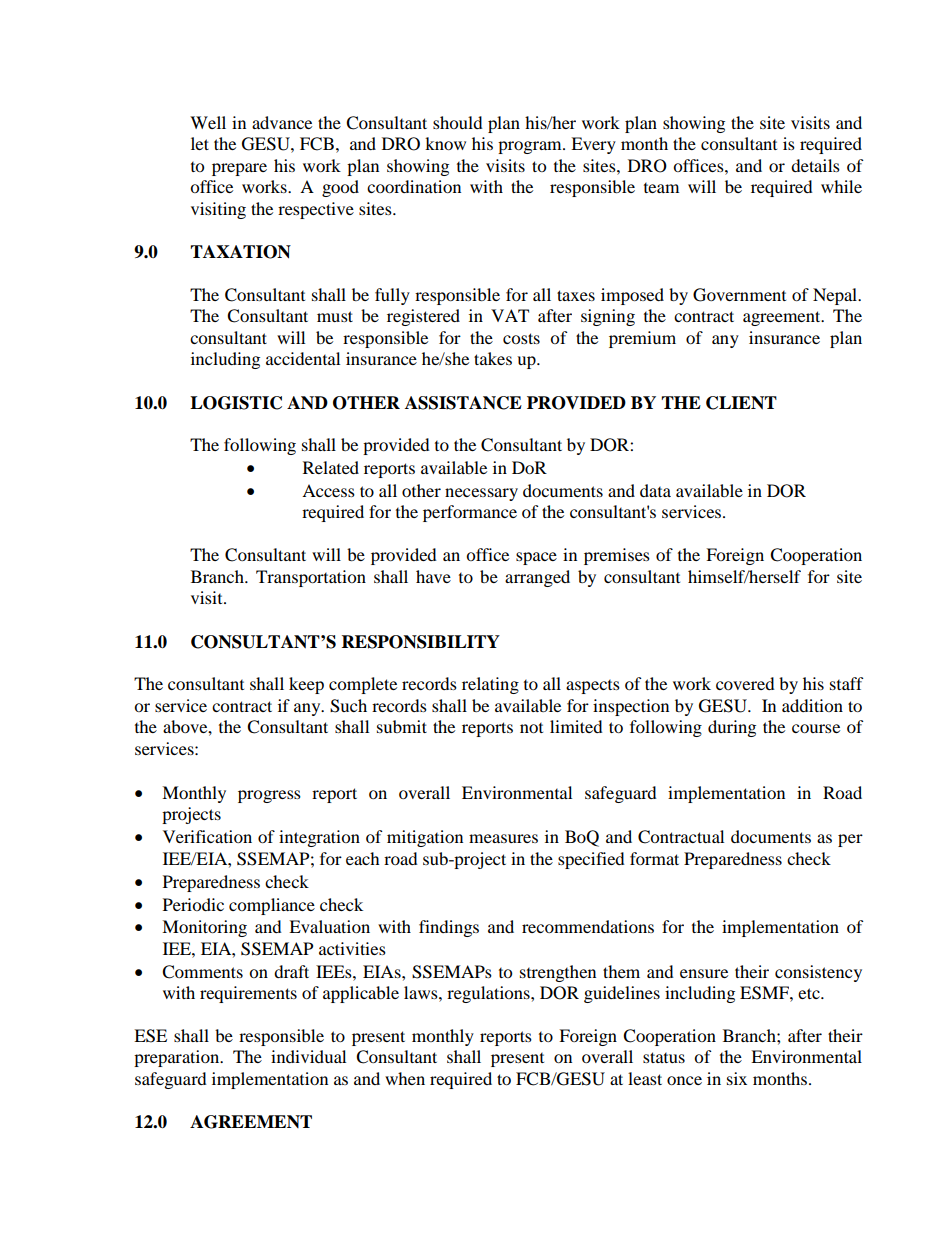  Describe the element at coordinates (815, 165) in the screenshot. I see `details` at that location.
